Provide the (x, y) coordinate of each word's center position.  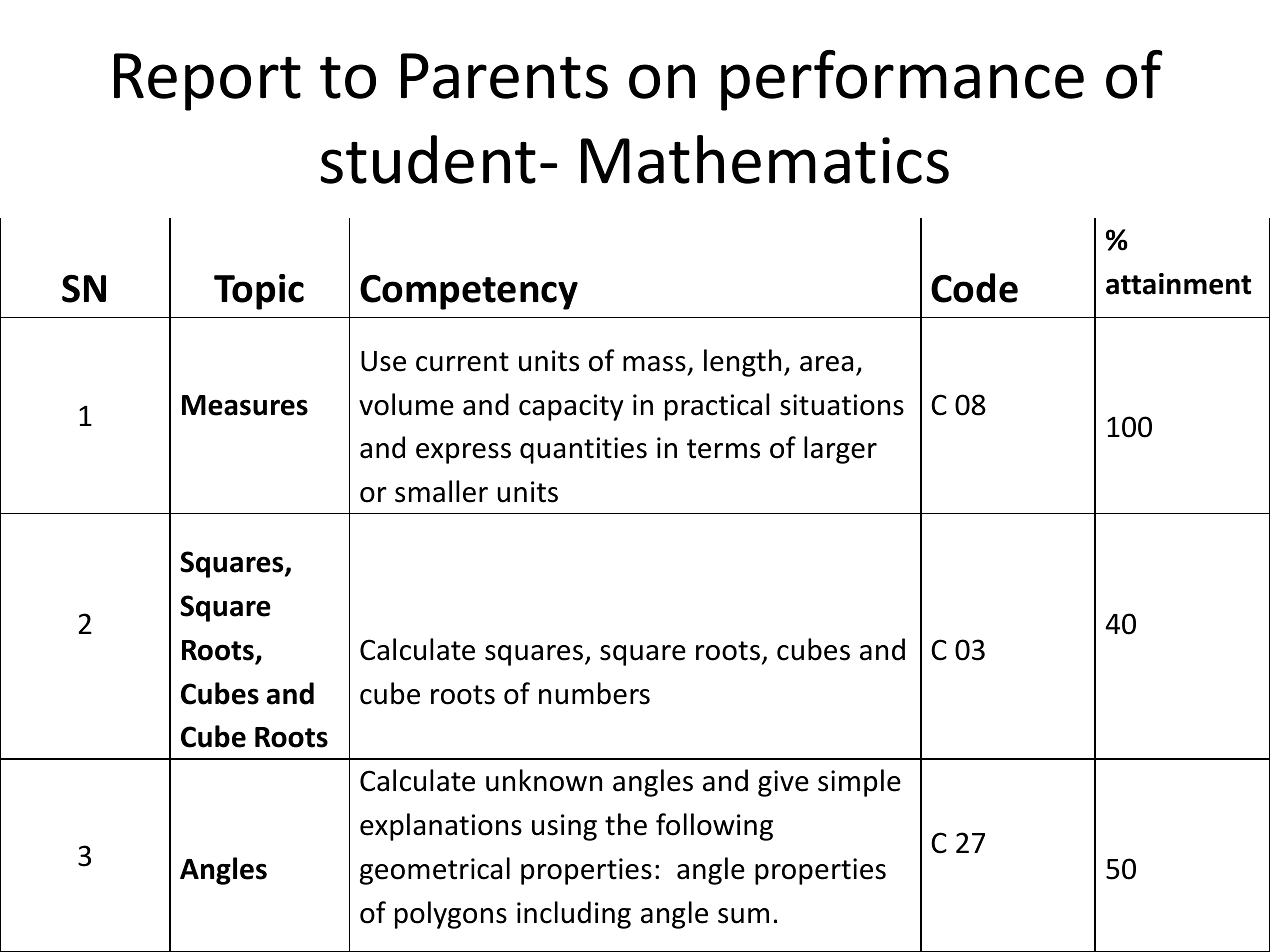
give (783, 783)
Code (974, 288)
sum (743, 916)
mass (654, 364)
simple (859, 783)
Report (207, 82)
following (714, 827)
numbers (594, 693)
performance (902, 80)
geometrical (435, 871)
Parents (504, 76)
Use (383, 361)
